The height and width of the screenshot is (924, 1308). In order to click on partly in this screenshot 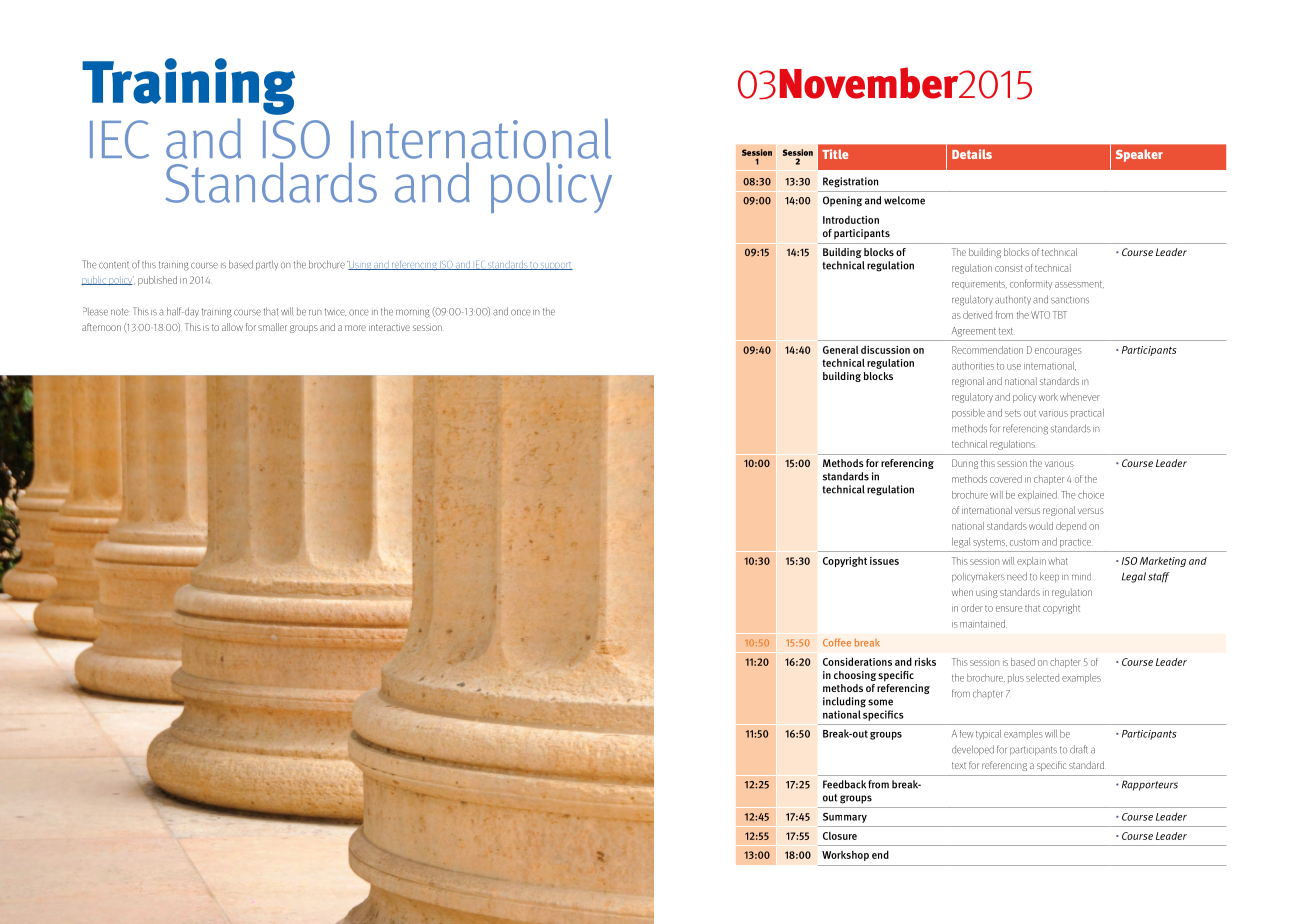, I will do `click(267, 265)`.
